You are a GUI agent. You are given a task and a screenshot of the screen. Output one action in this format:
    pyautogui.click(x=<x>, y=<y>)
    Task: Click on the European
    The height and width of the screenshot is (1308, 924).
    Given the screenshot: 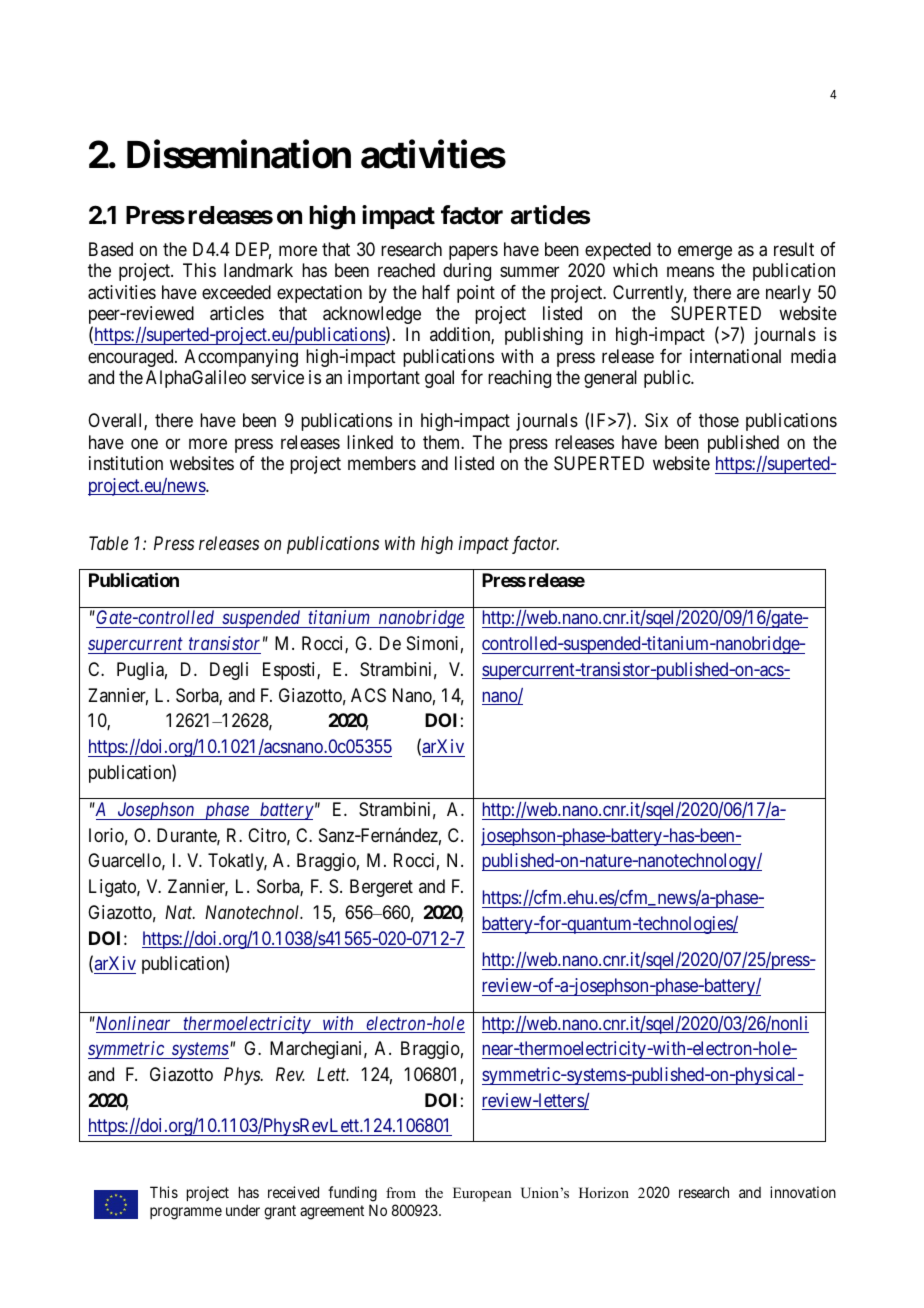 What is the action you would take?
    pyautogui.click(x=482, y=1194)
